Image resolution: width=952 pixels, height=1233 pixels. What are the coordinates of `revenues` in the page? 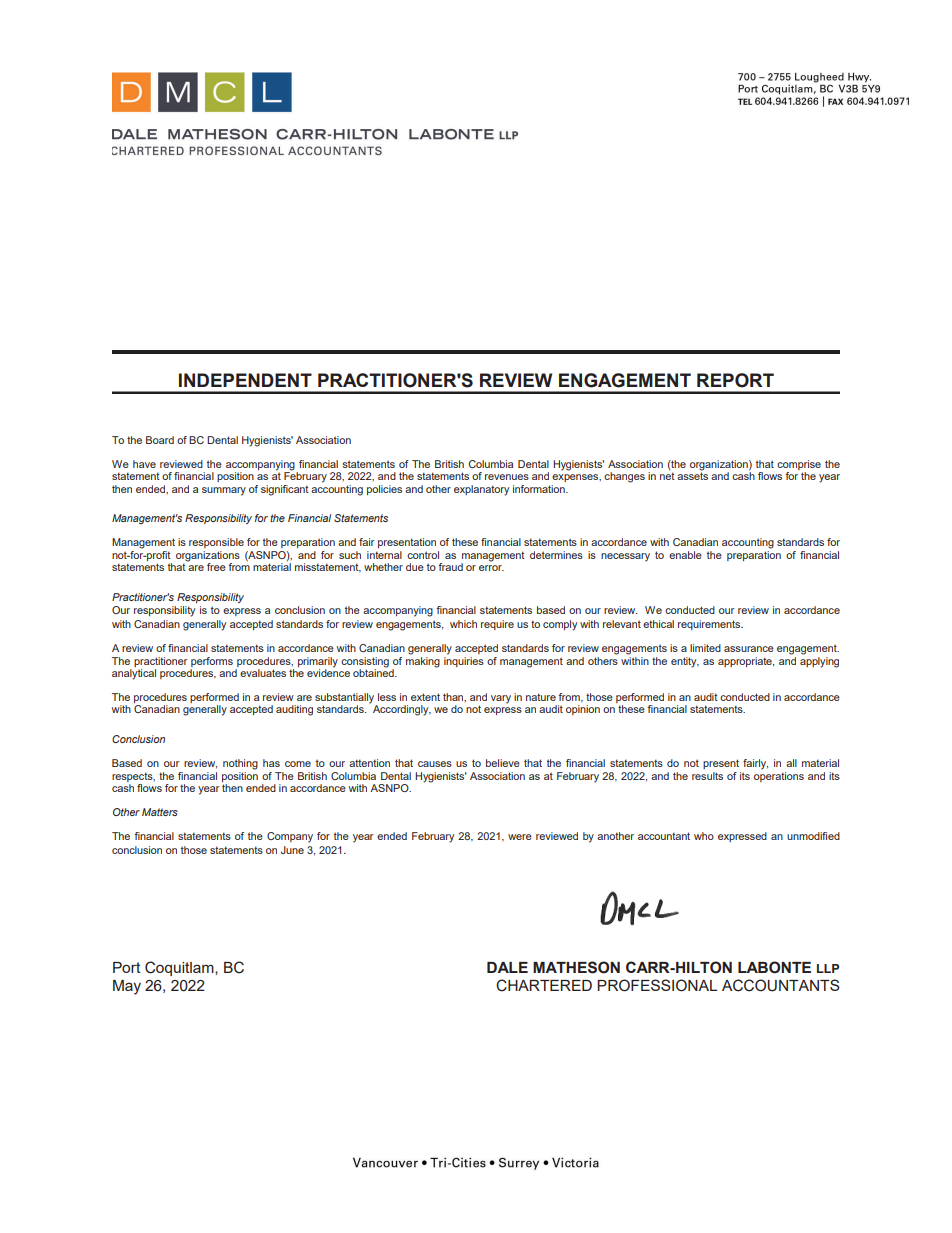 It's located at (507, 477).
